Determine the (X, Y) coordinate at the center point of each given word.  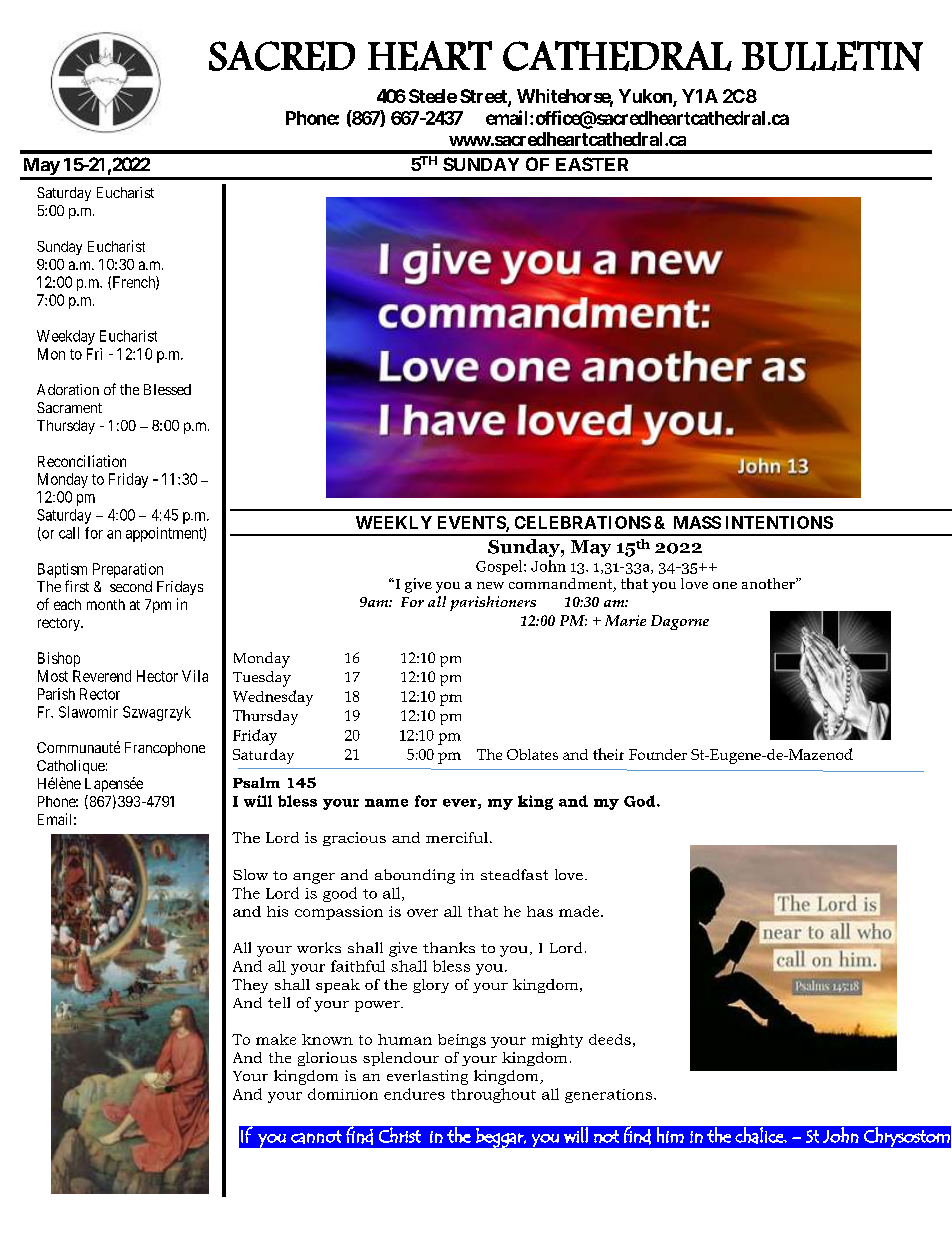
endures (414, 1094)
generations (610, 1096)
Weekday (66, 337)
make (276, 1039)
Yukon (646, 97)
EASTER (592, 164)
